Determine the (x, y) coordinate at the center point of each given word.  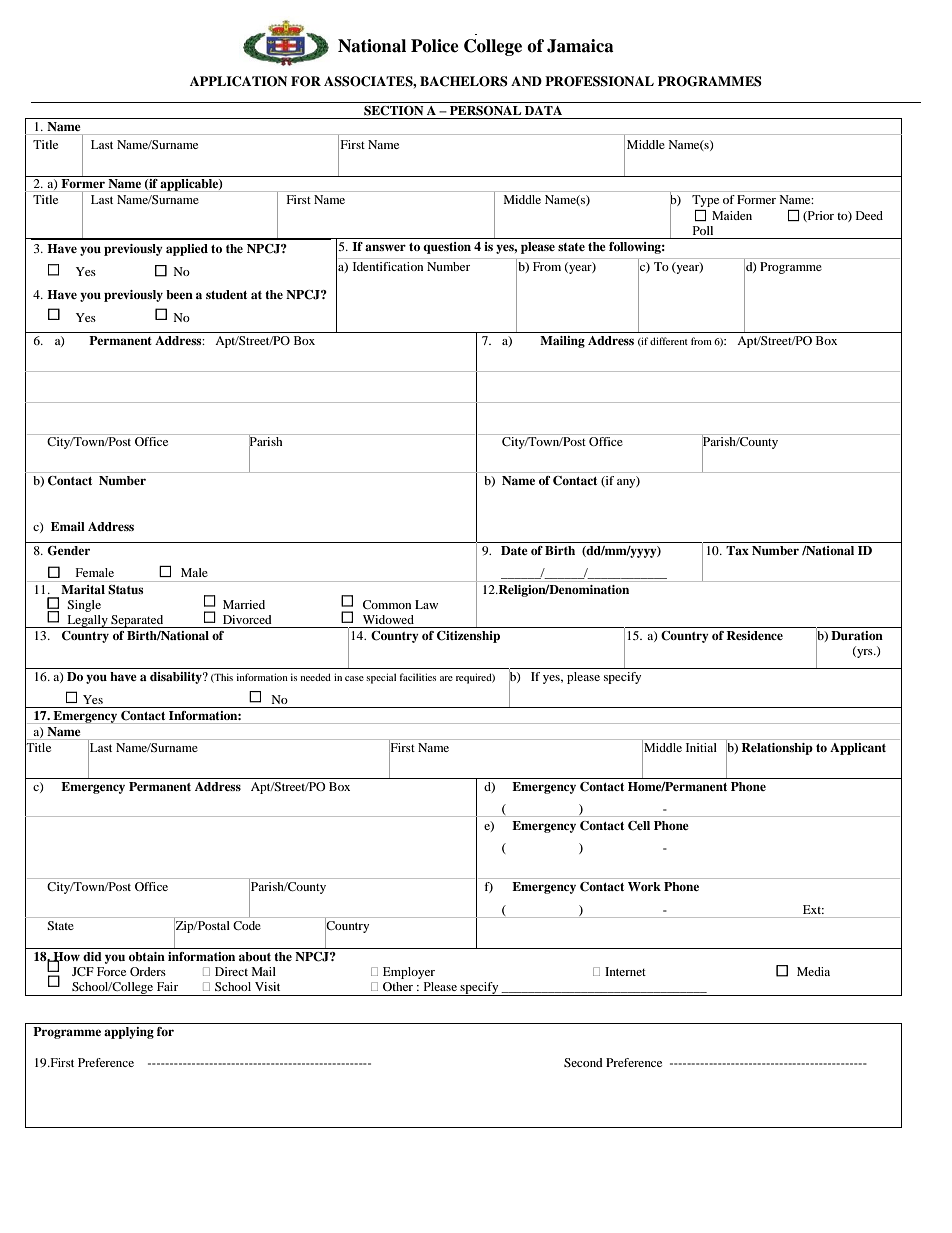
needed (315, 677)
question (447, 248)
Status (125, 590)
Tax (737, 550)
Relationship (777, 749)
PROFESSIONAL (599, 81)
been (179, 294)
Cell (639, 826)
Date (514, 550)
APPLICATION (238, 81)
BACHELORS (464, 81)
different (669, 341)
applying (129, 1033)
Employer (409, 973)
